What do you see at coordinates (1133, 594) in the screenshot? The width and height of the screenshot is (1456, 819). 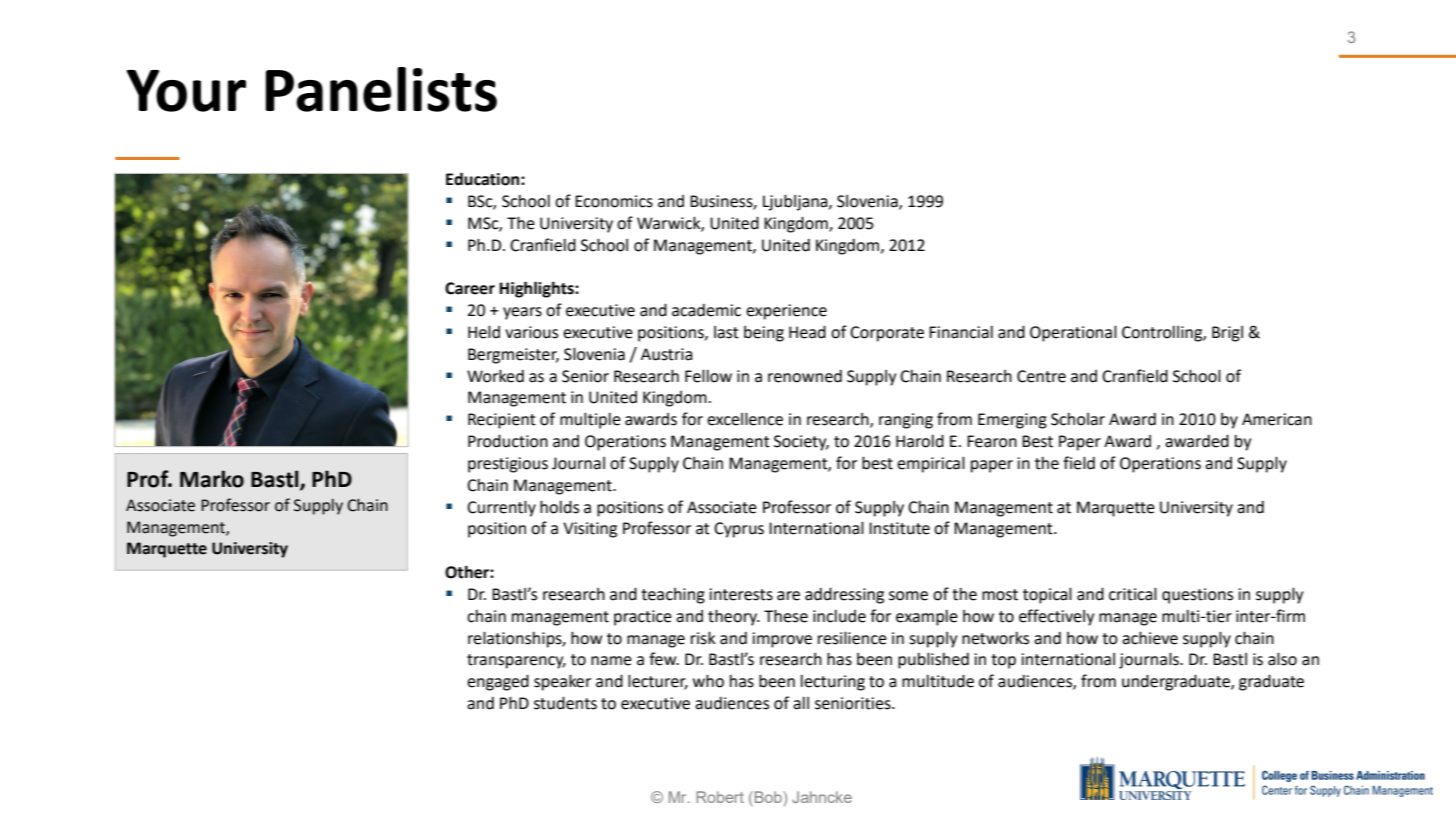 I see `critical` at bounding box center [1133, 594].
